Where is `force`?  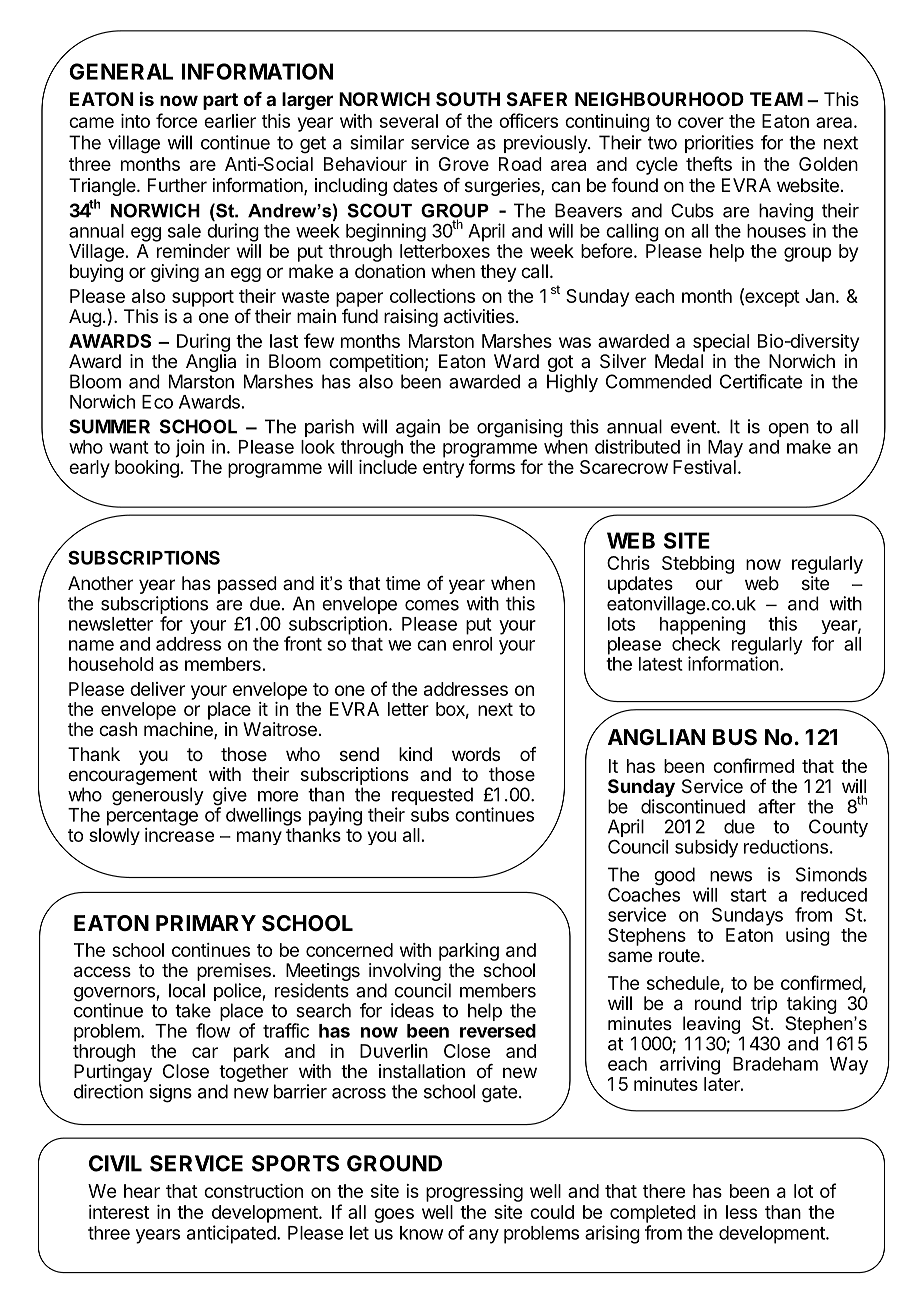
force is located at coordinates (176, 120).
